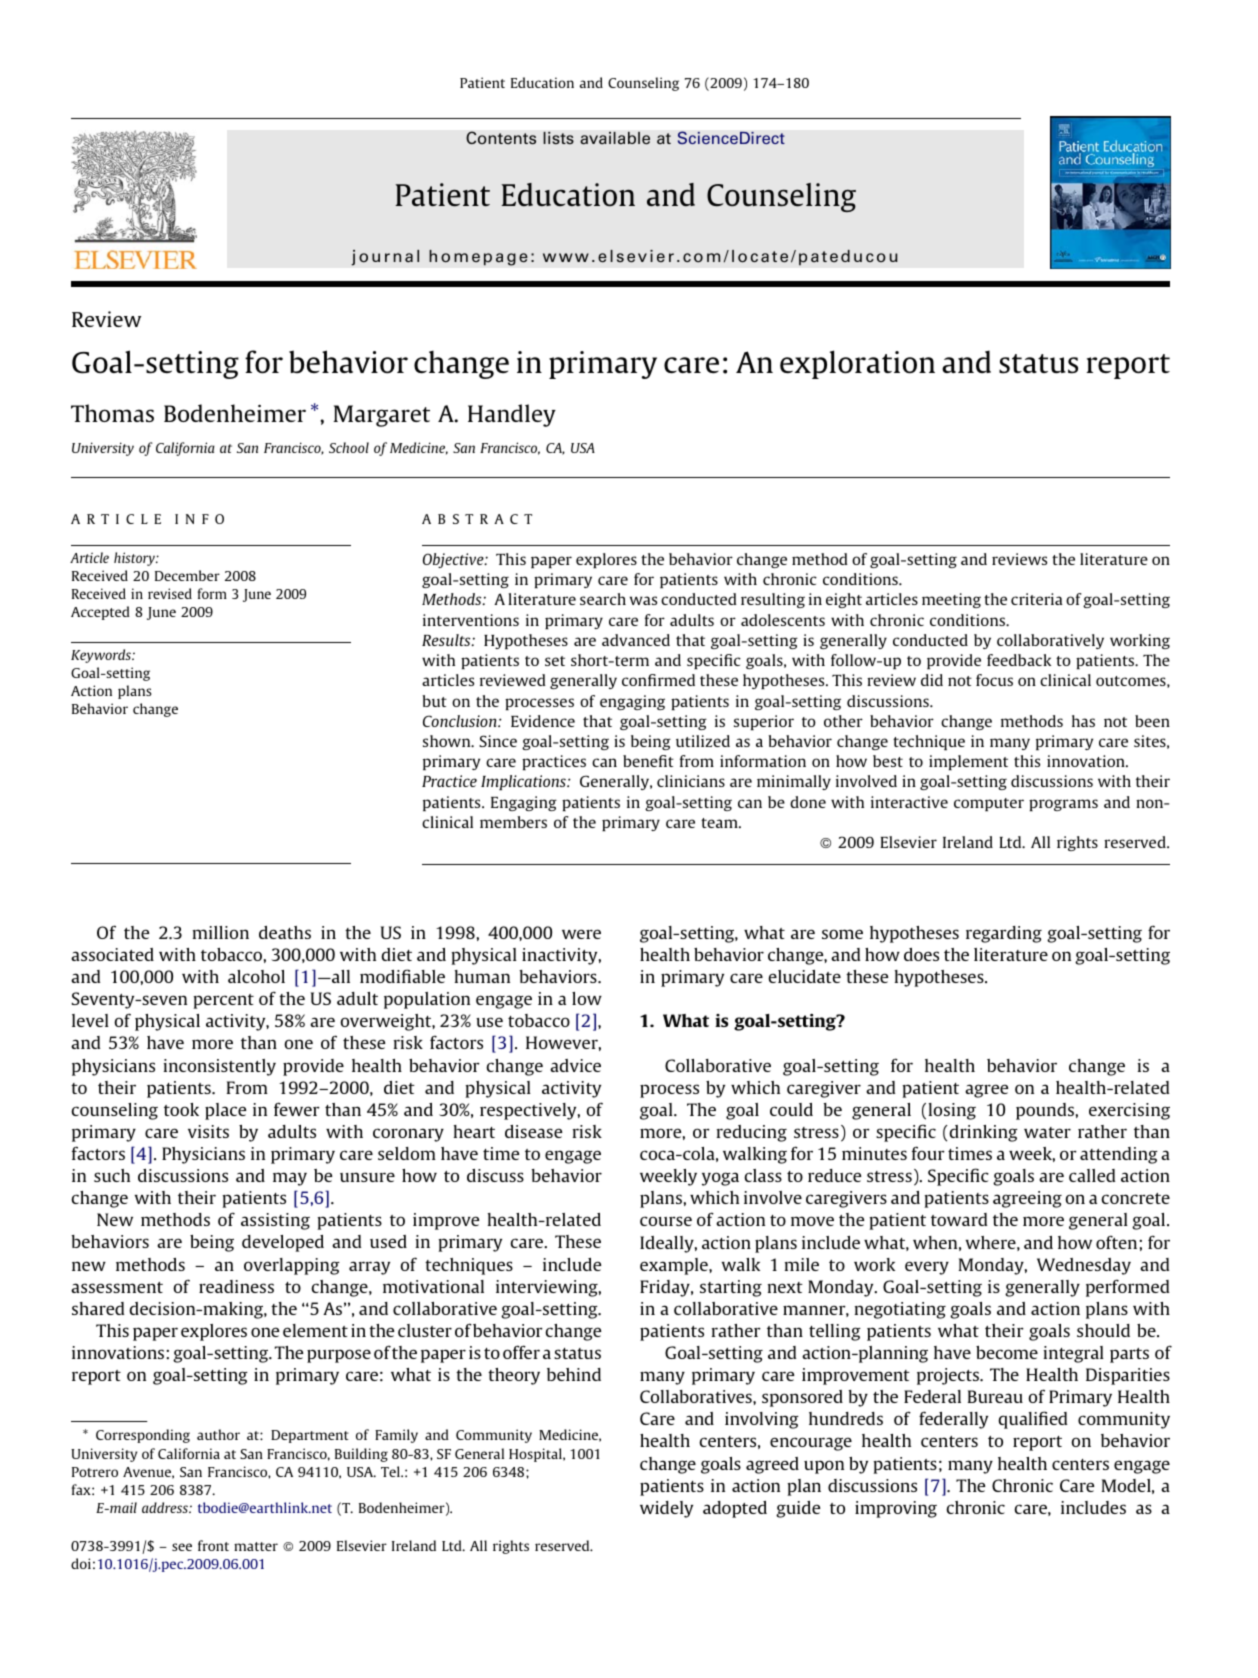  I want to click on journal, so click(385, 258).
